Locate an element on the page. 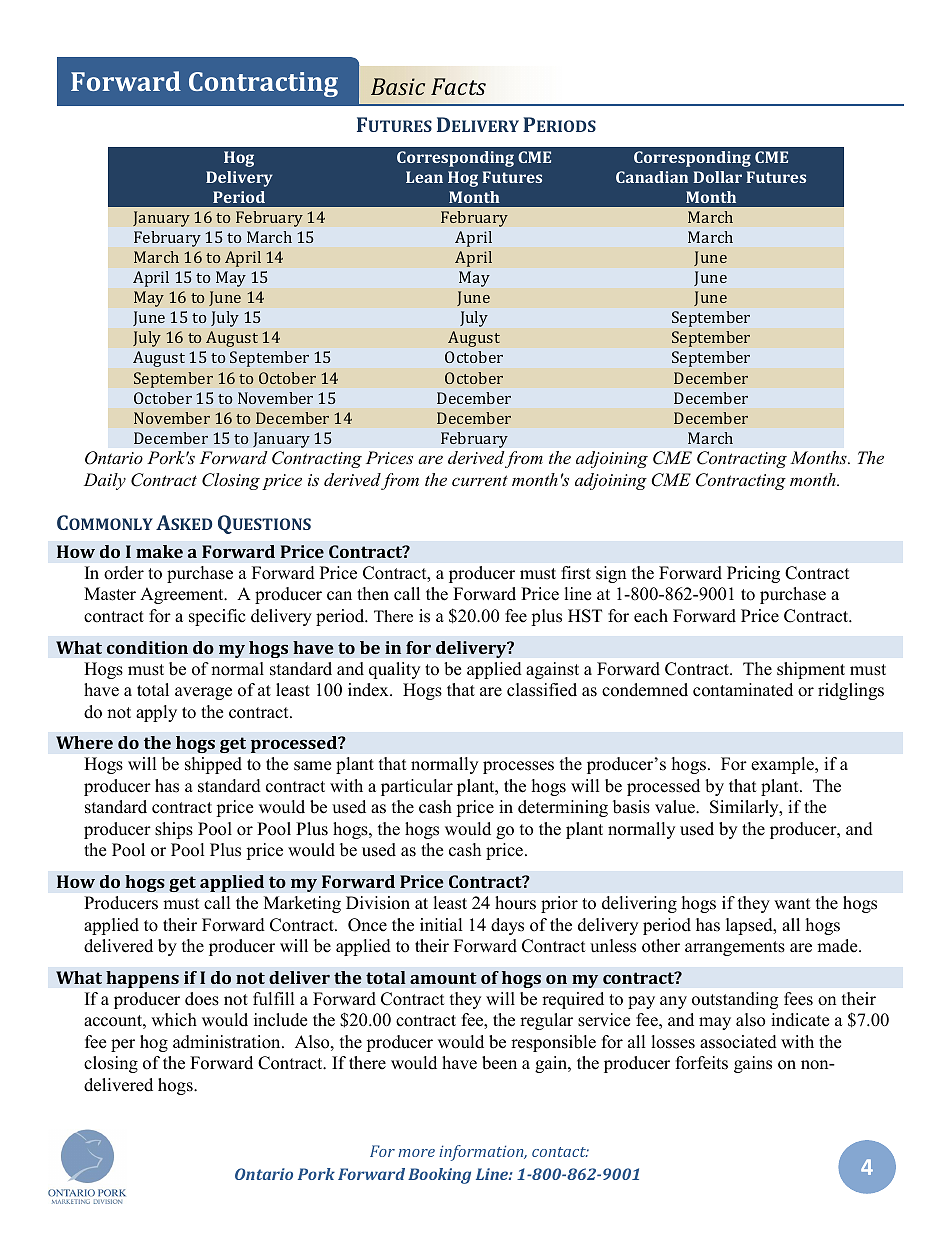 The image size is (952, 1233). Facts is located at coordinates (458, 86).
